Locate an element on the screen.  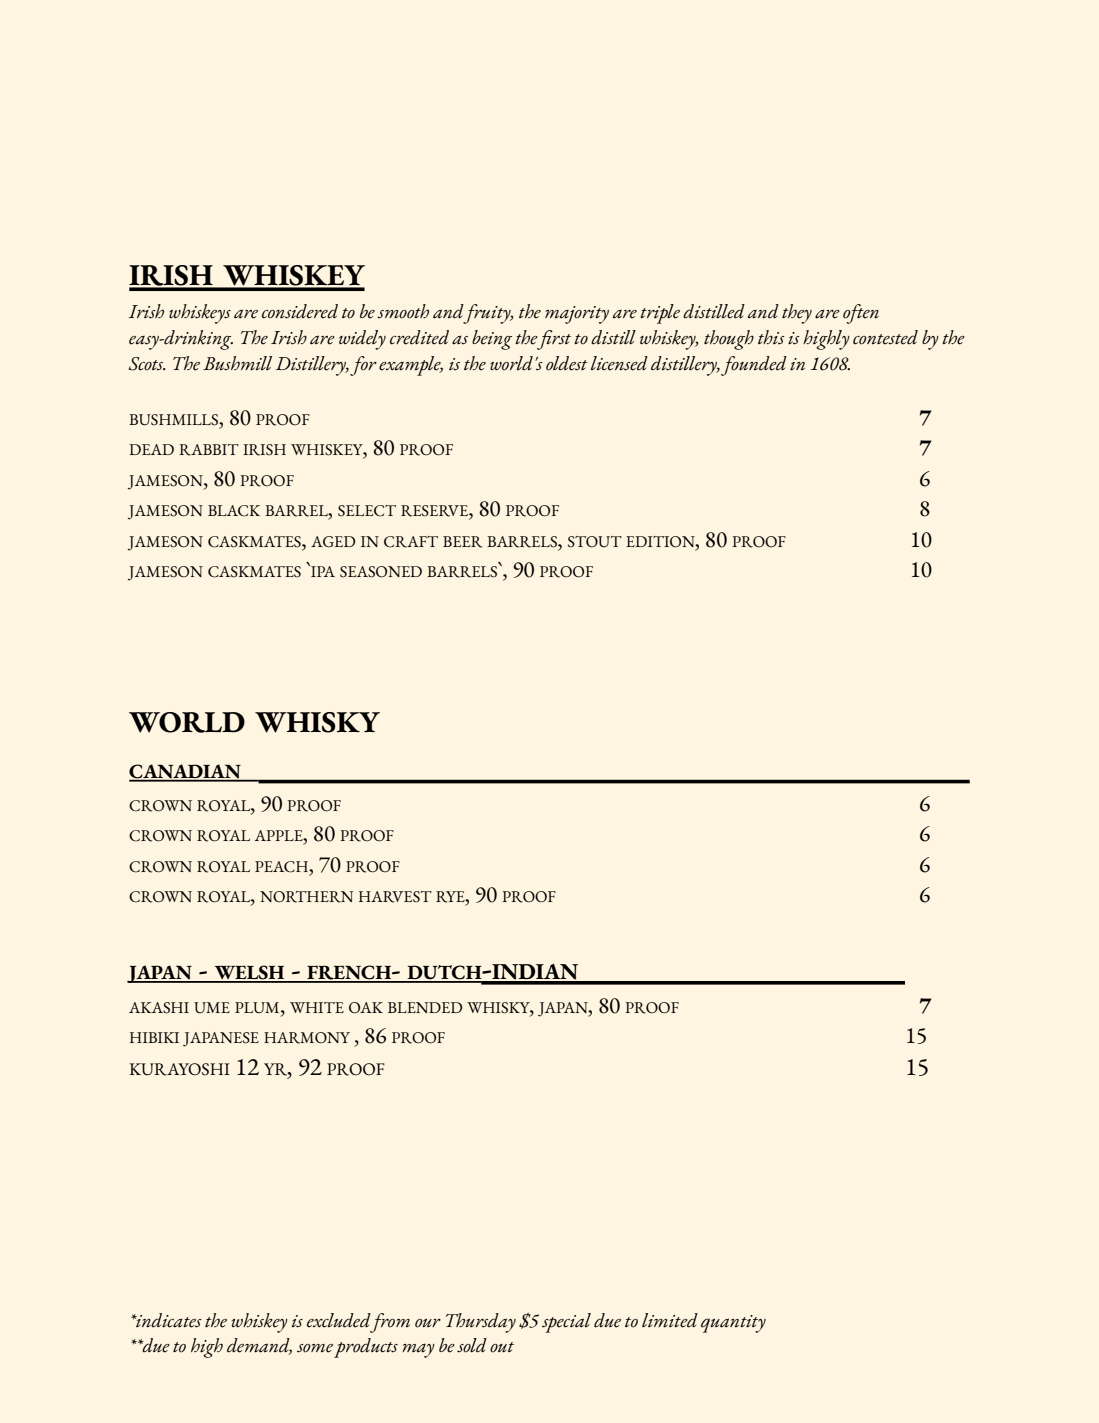
KURAYOSHI is located at coordinates (179, 1069).
